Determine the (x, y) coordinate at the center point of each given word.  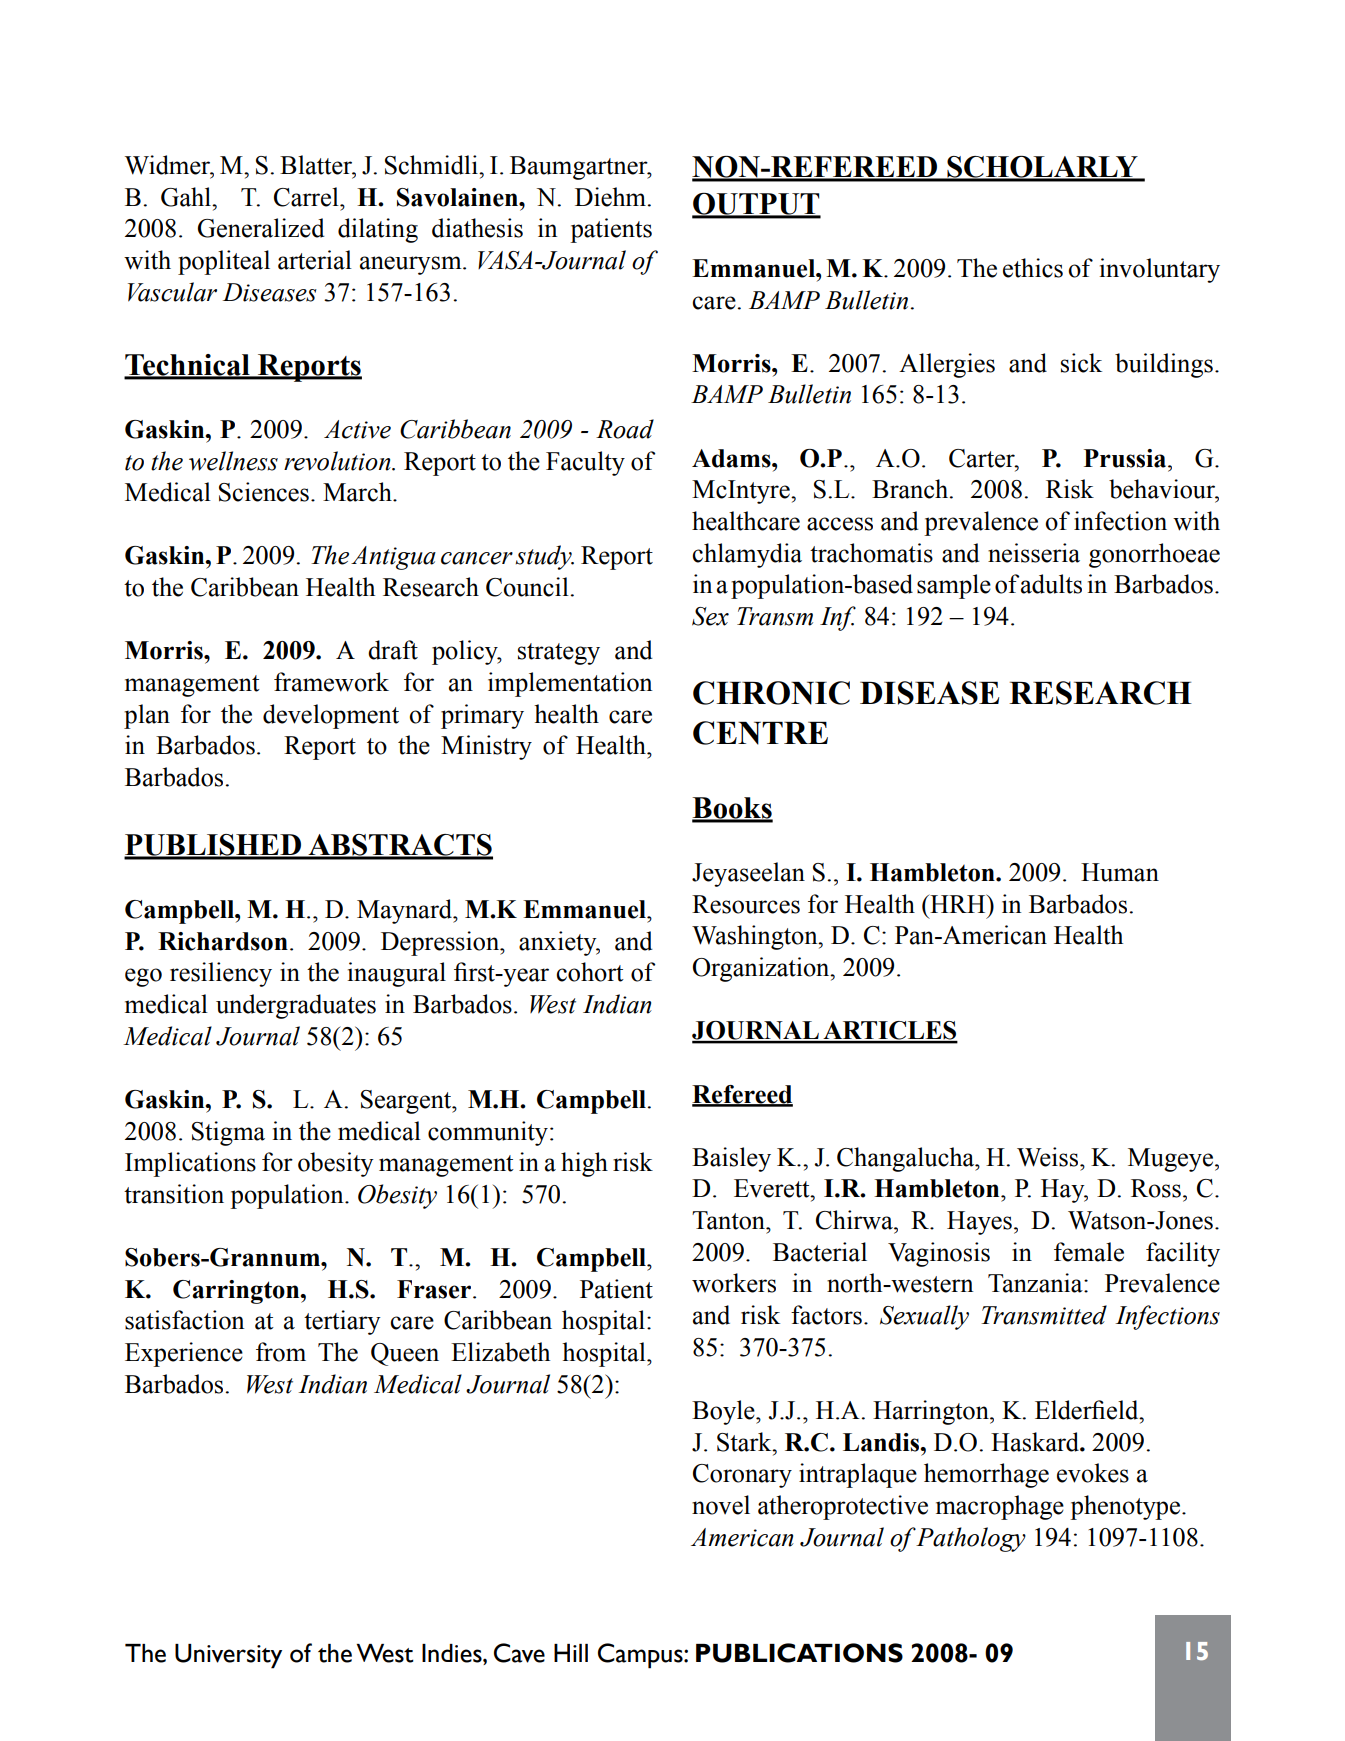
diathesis (477, 228)
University (228, 1656)
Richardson (223, 941)
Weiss (1049, 1157)
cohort (590, 972)
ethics (1033, 268)
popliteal (224, 262)
